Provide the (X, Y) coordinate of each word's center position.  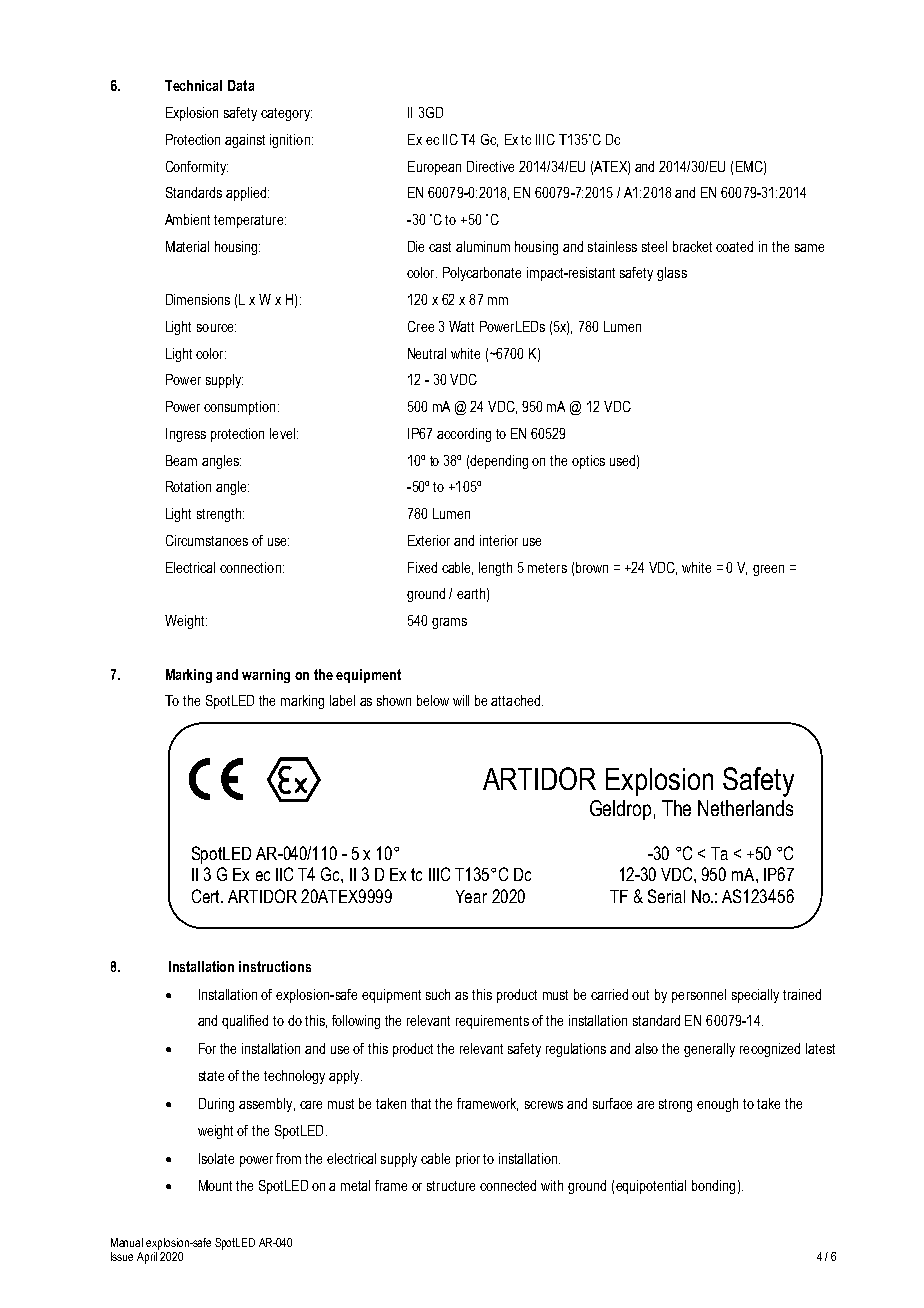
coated (734, 246)
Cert (207, 896)
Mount (215, 1185)
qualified (245, 1022)
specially (755, 996)
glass (672, 274)
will (461, 700)
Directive (490, 166)
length (495, 569)
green (768, 570)
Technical (193, 85)
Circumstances (207, 540)
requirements (492, 1022)
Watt (461, 326)
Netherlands (745, 808)
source (216, 328)
